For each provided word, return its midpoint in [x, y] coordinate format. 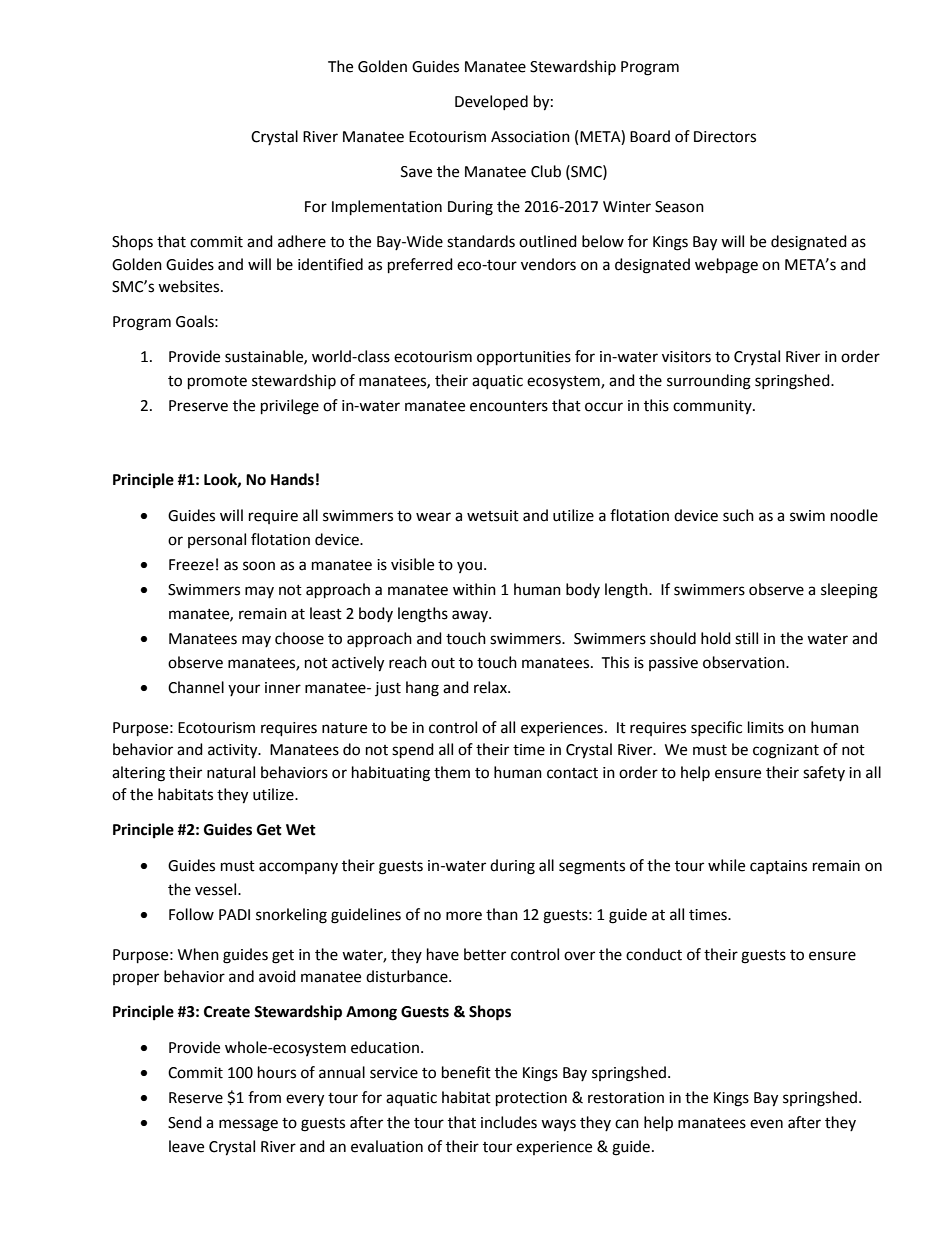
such [738, 515]
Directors [725, 137]
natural [231, 772]
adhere [302, 241]
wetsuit [493, 516]
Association [530, 137]
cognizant [786, 751]
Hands [292, 479]
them [452, 772]
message [248, 1125]
